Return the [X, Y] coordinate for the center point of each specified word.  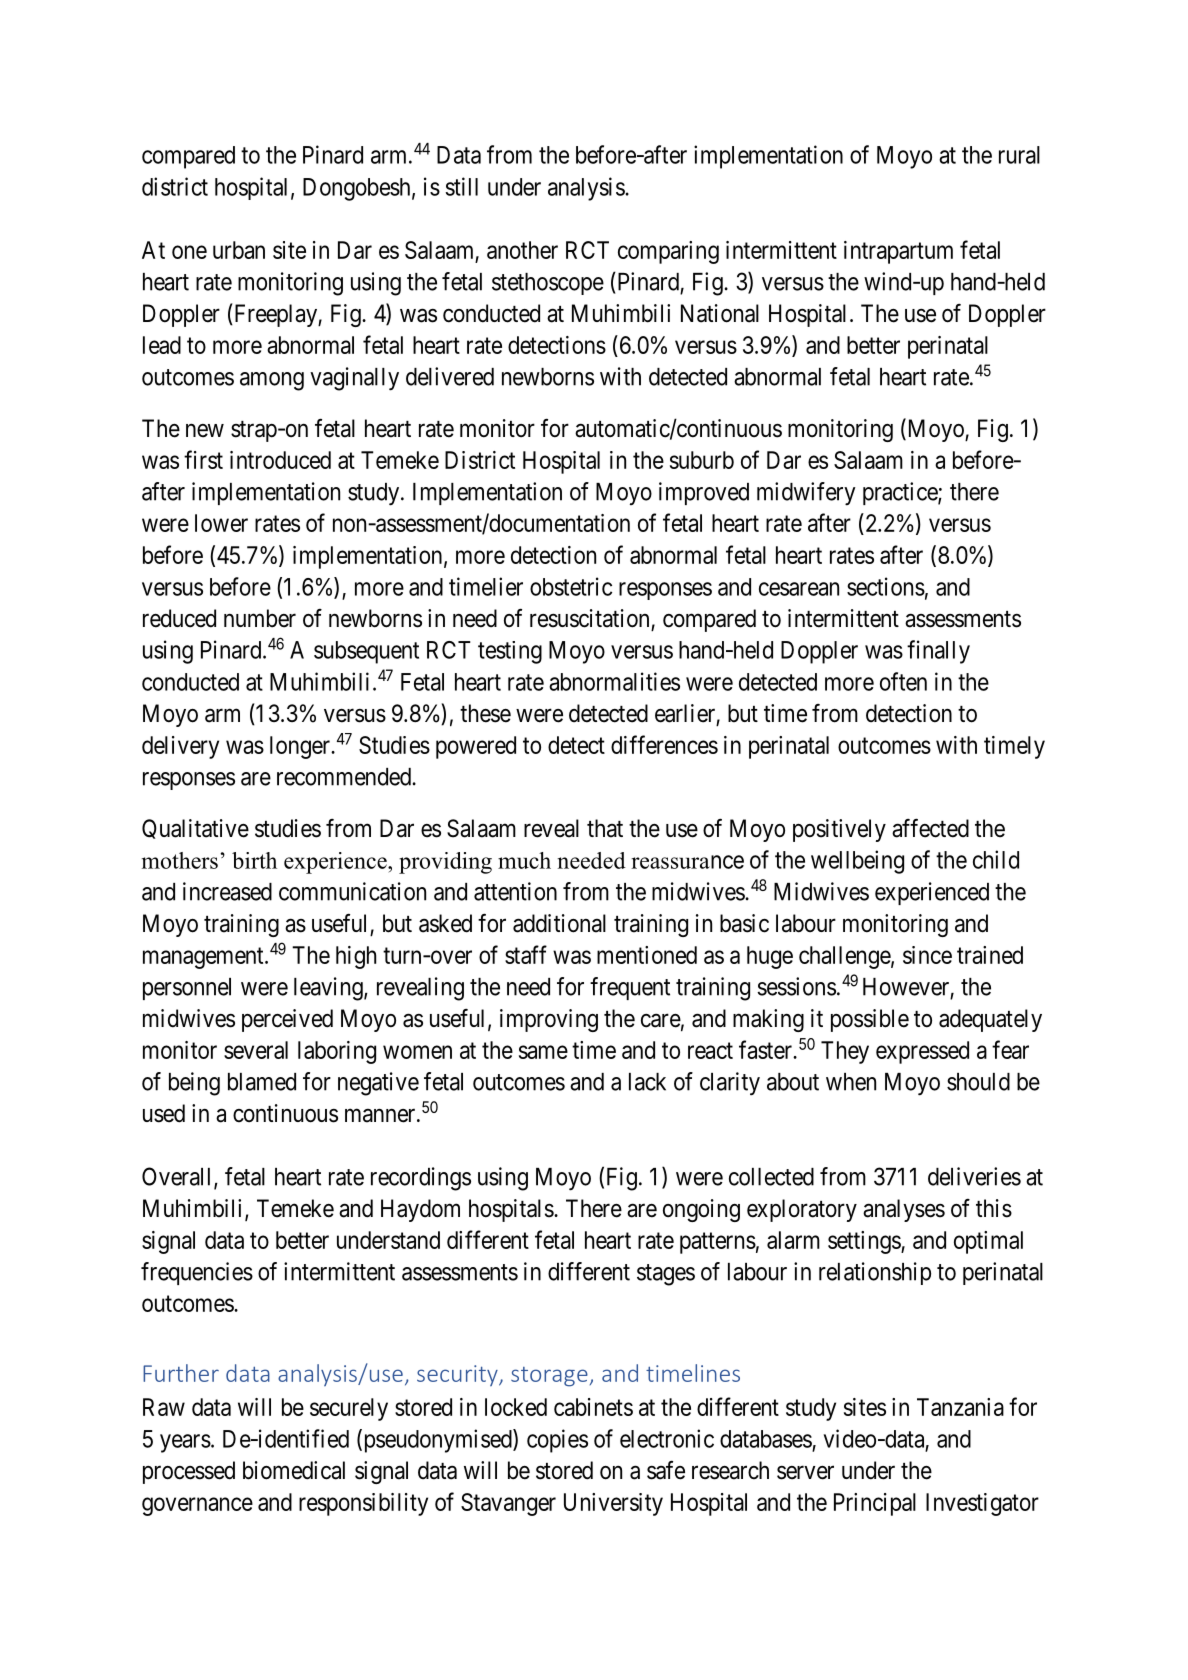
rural [1019, 155]
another [522, 250]
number [260, 618]
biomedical [294, 1470]
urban [239, 250]
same [543, 1052]
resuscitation [589, 618]
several [256, 1050]
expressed [922, 1052]
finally [938, 652]
